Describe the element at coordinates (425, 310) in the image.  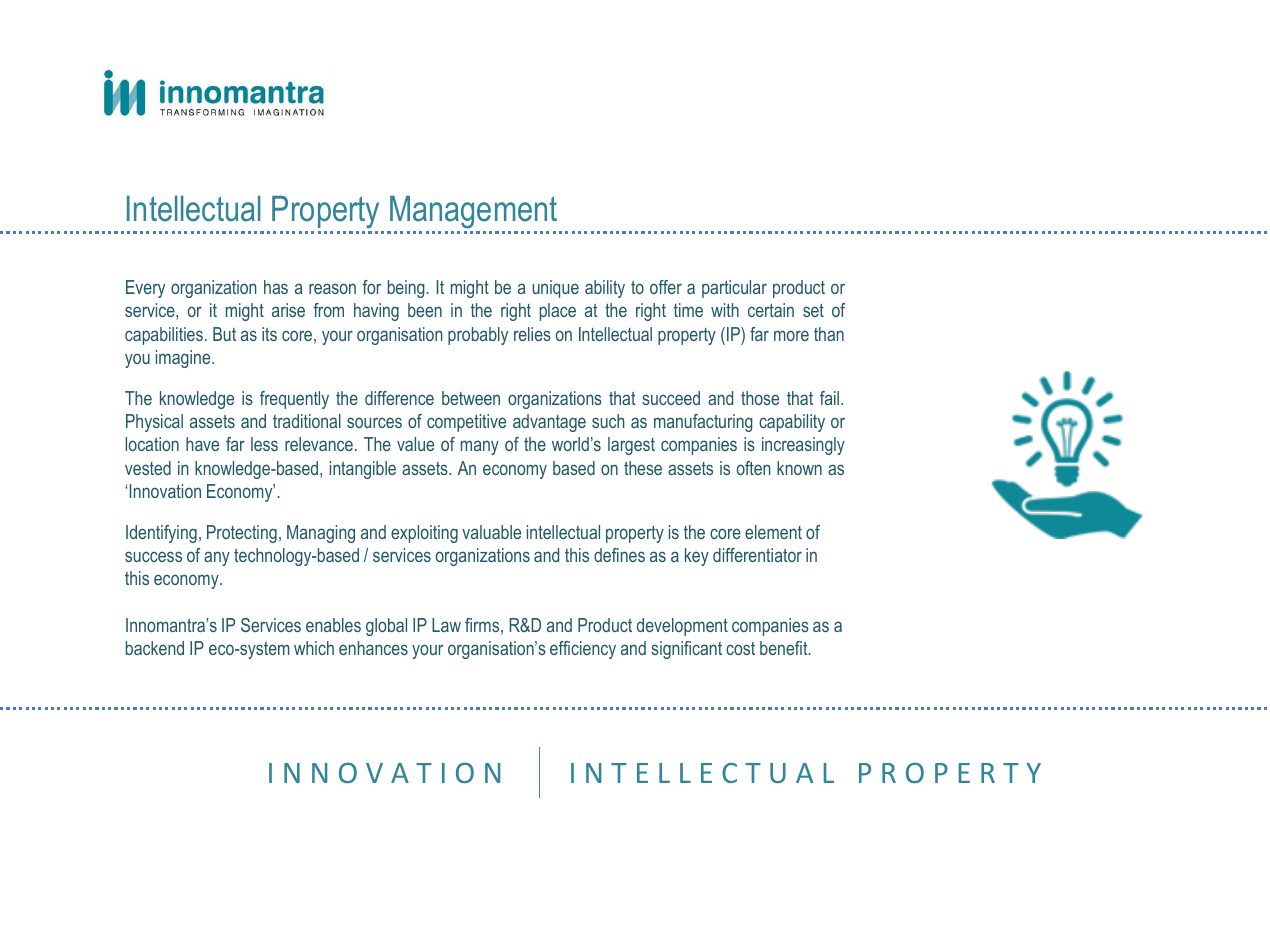
I see `been` at that location.
